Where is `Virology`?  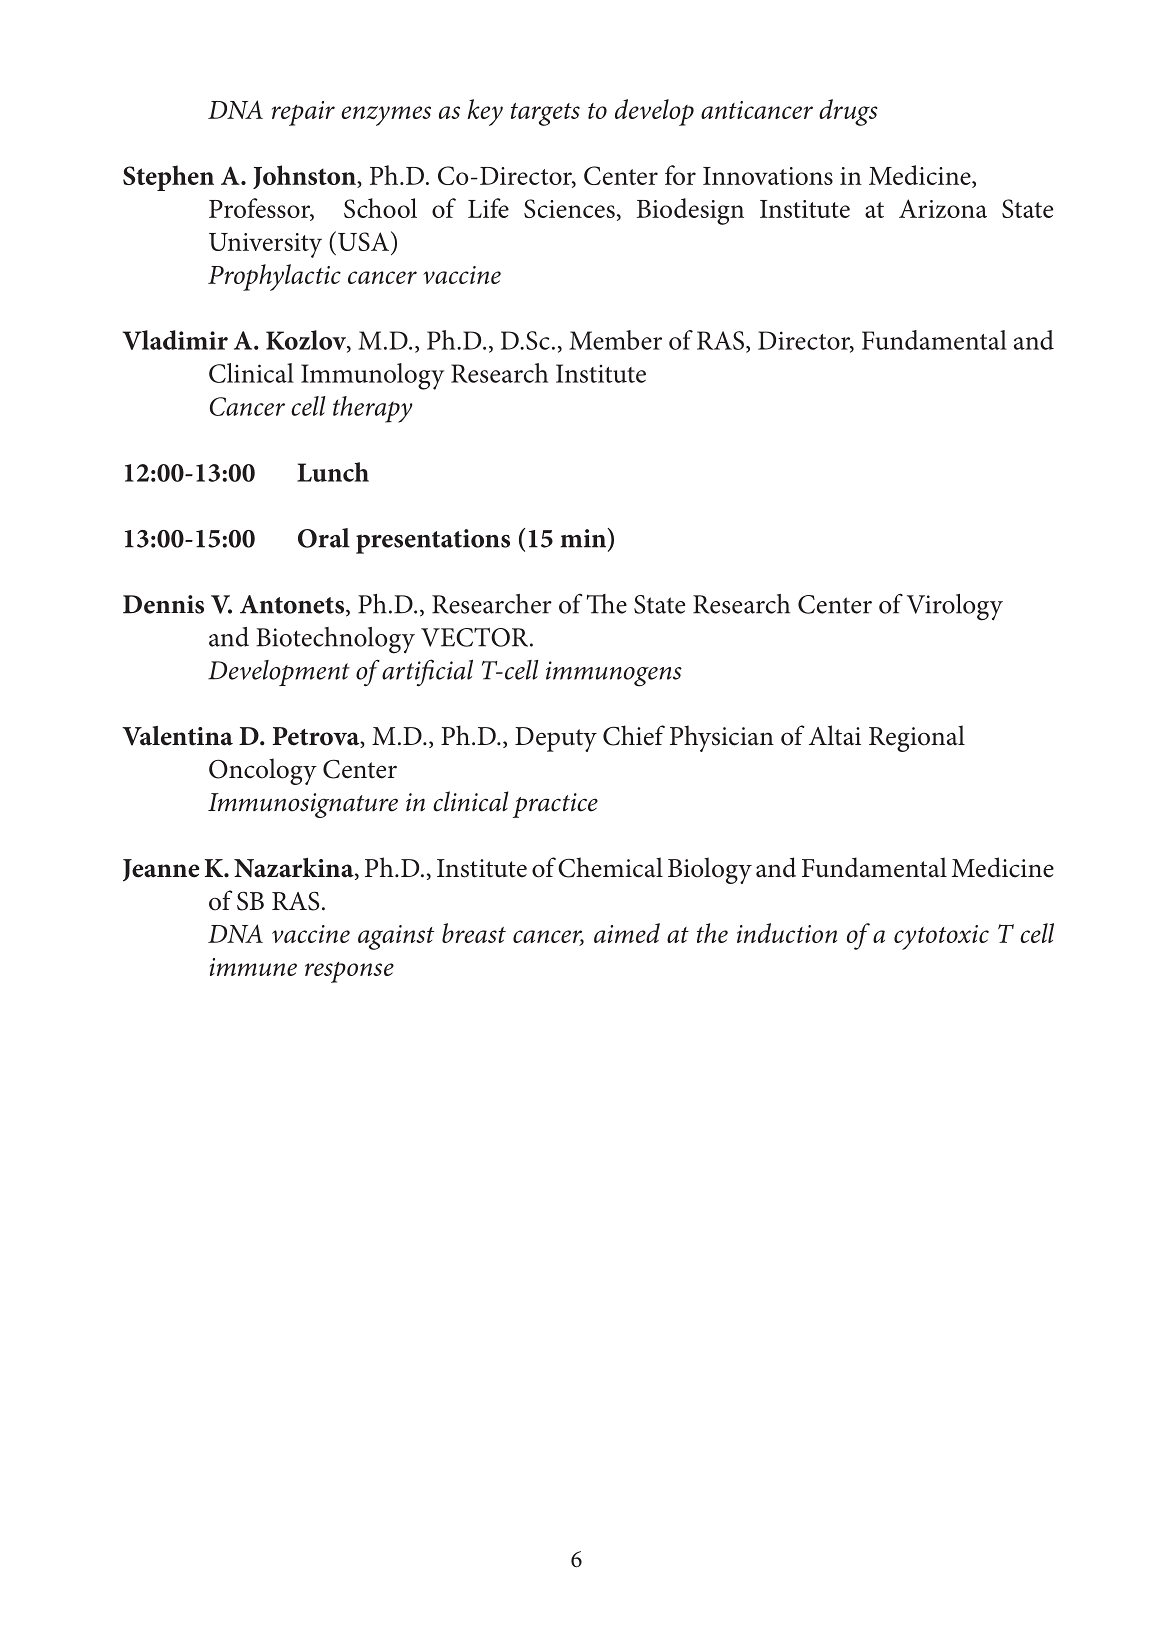 Virology is located at coordinates (955, 607).
